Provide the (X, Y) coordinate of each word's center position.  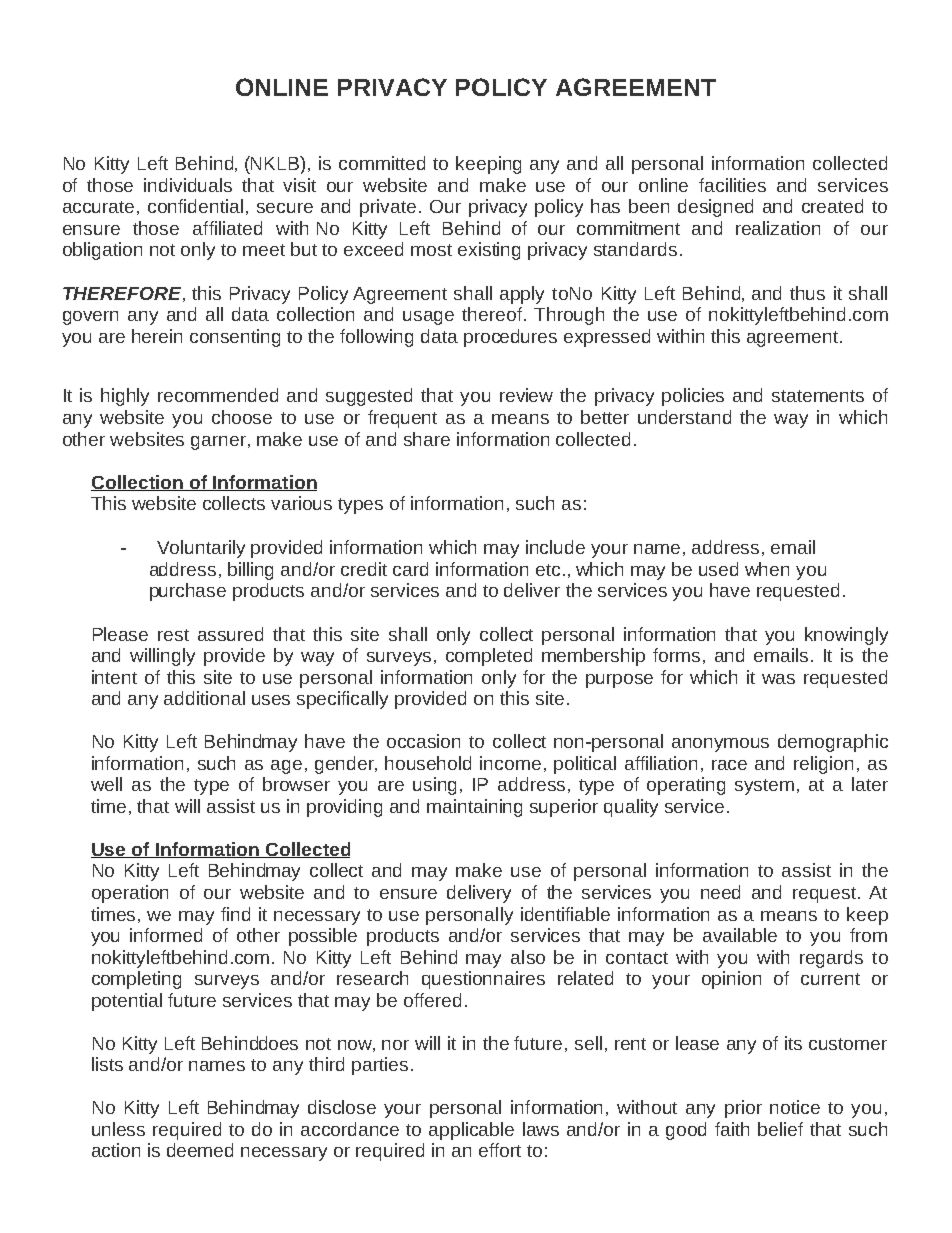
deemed (200, 1150)
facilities (732, 185)
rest (173, 635)
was (778, 679)
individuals (188, 185)
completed (489, 657)
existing (489, 251)
